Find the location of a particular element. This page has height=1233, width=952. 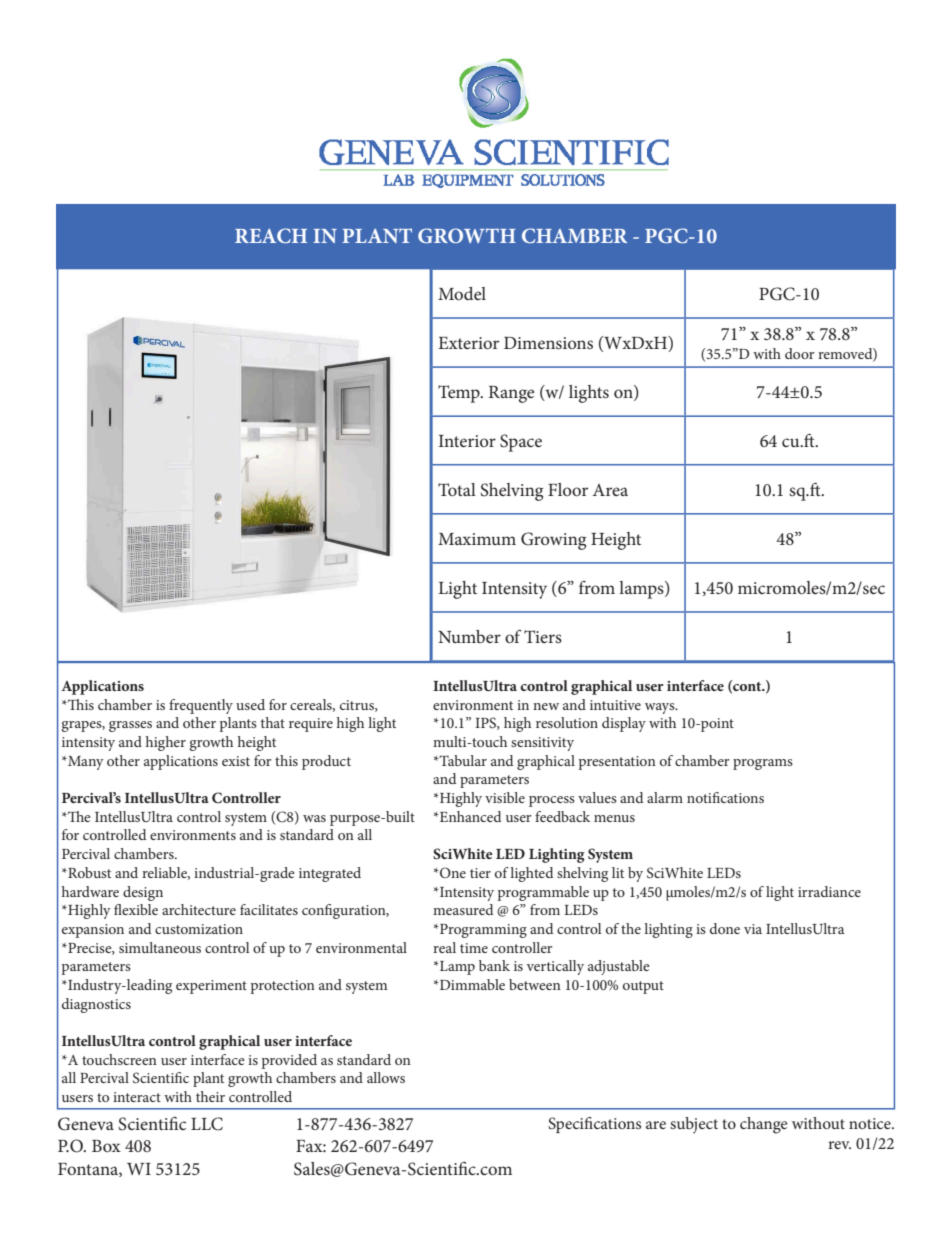

allows is located at coordinates (386, 1077).
